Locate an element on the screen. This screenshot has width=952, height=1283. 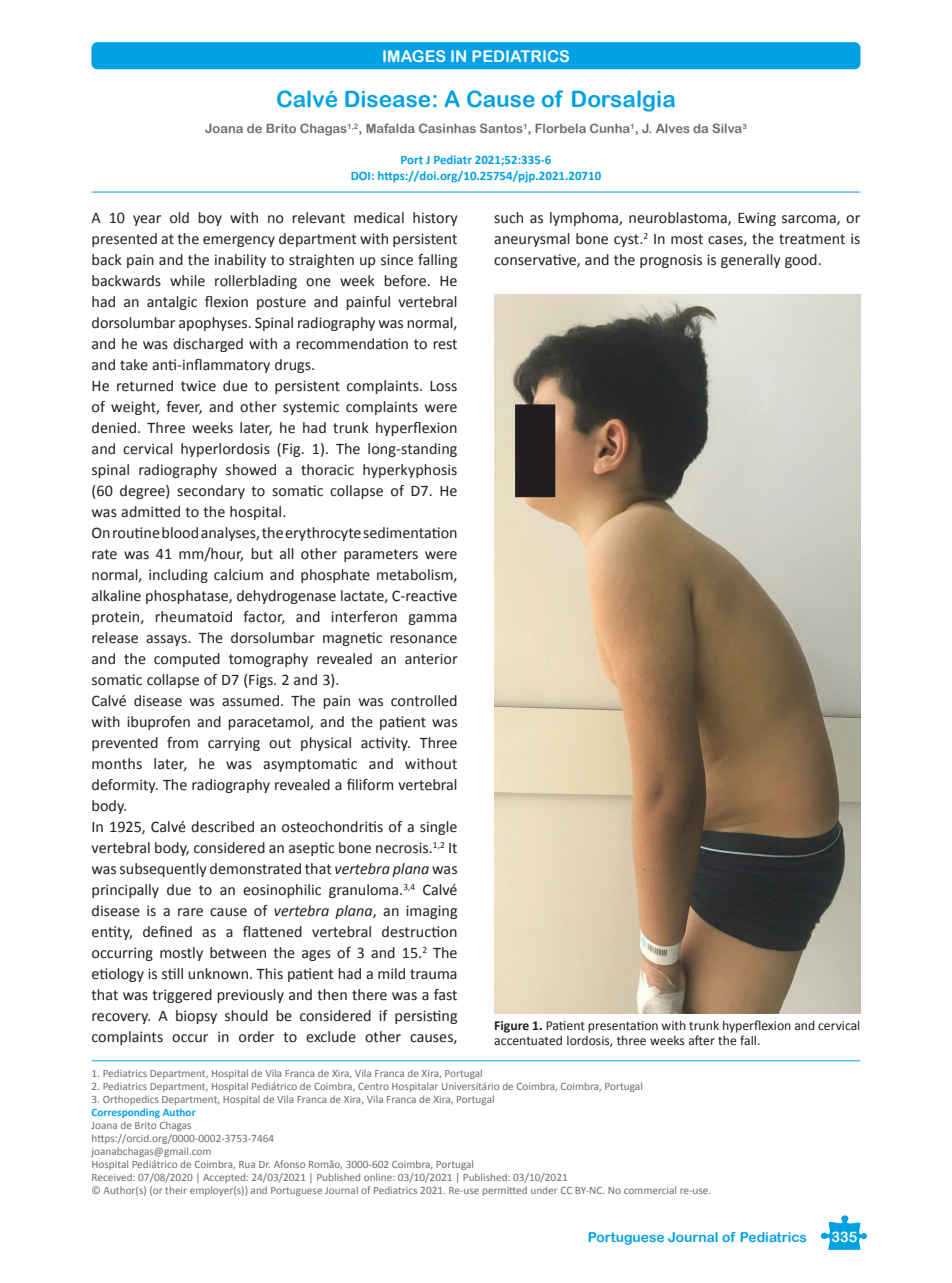
single is located at coordinates (438, 828).
